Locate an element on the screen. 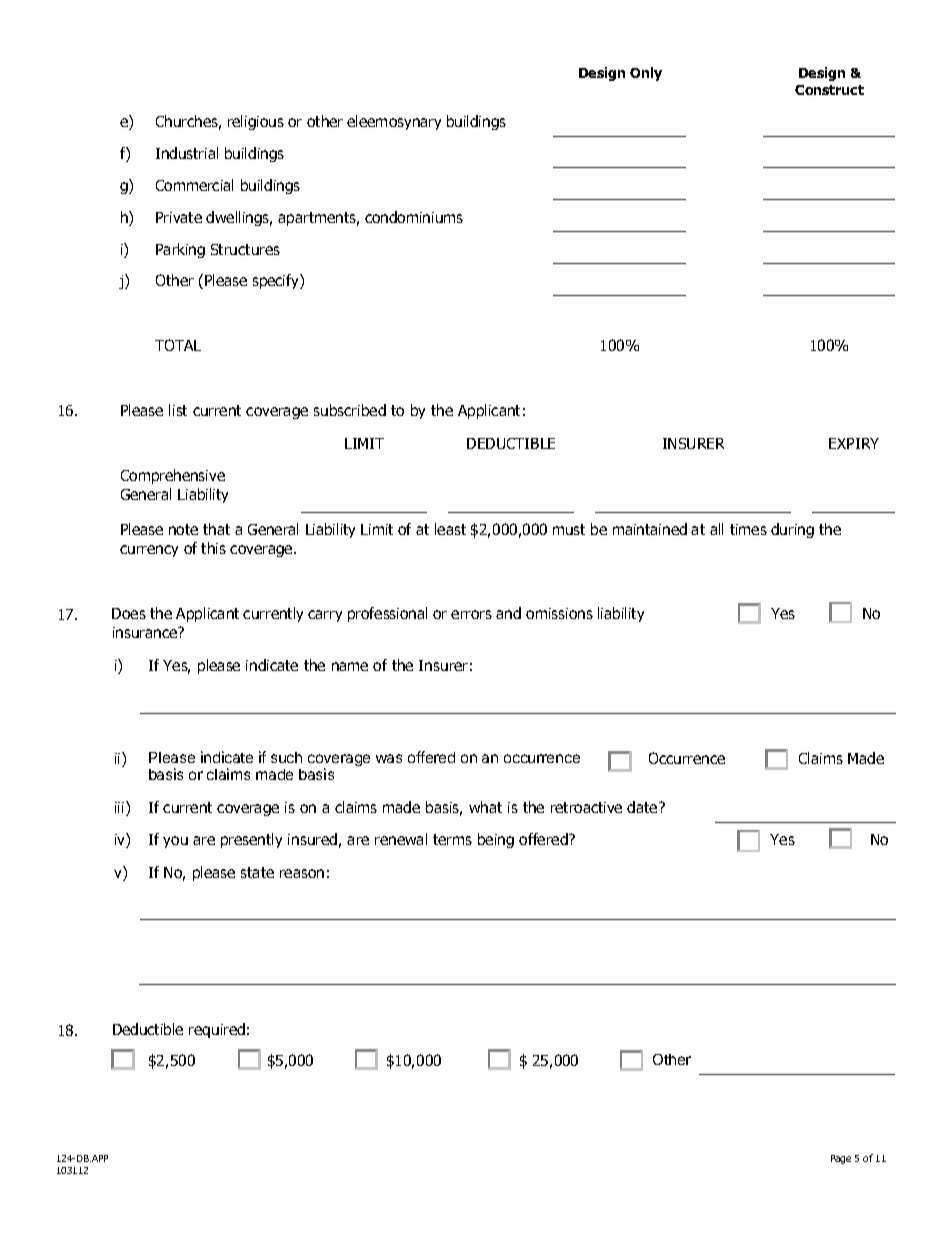  Page is located at coordinates (841, 1159).
